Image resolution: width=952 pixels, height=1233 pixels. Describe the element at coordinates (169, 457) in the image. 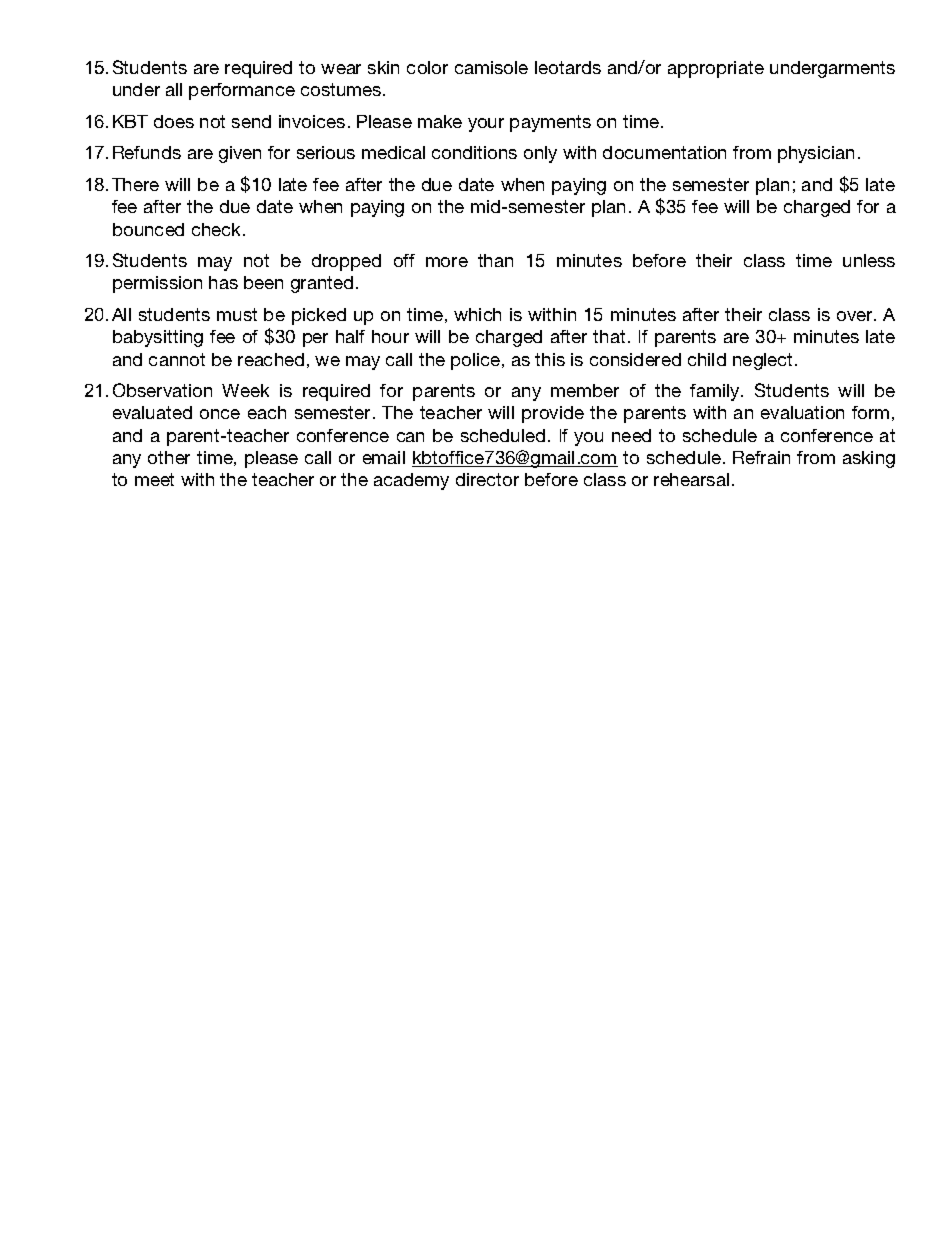

I see `other` at that location.
